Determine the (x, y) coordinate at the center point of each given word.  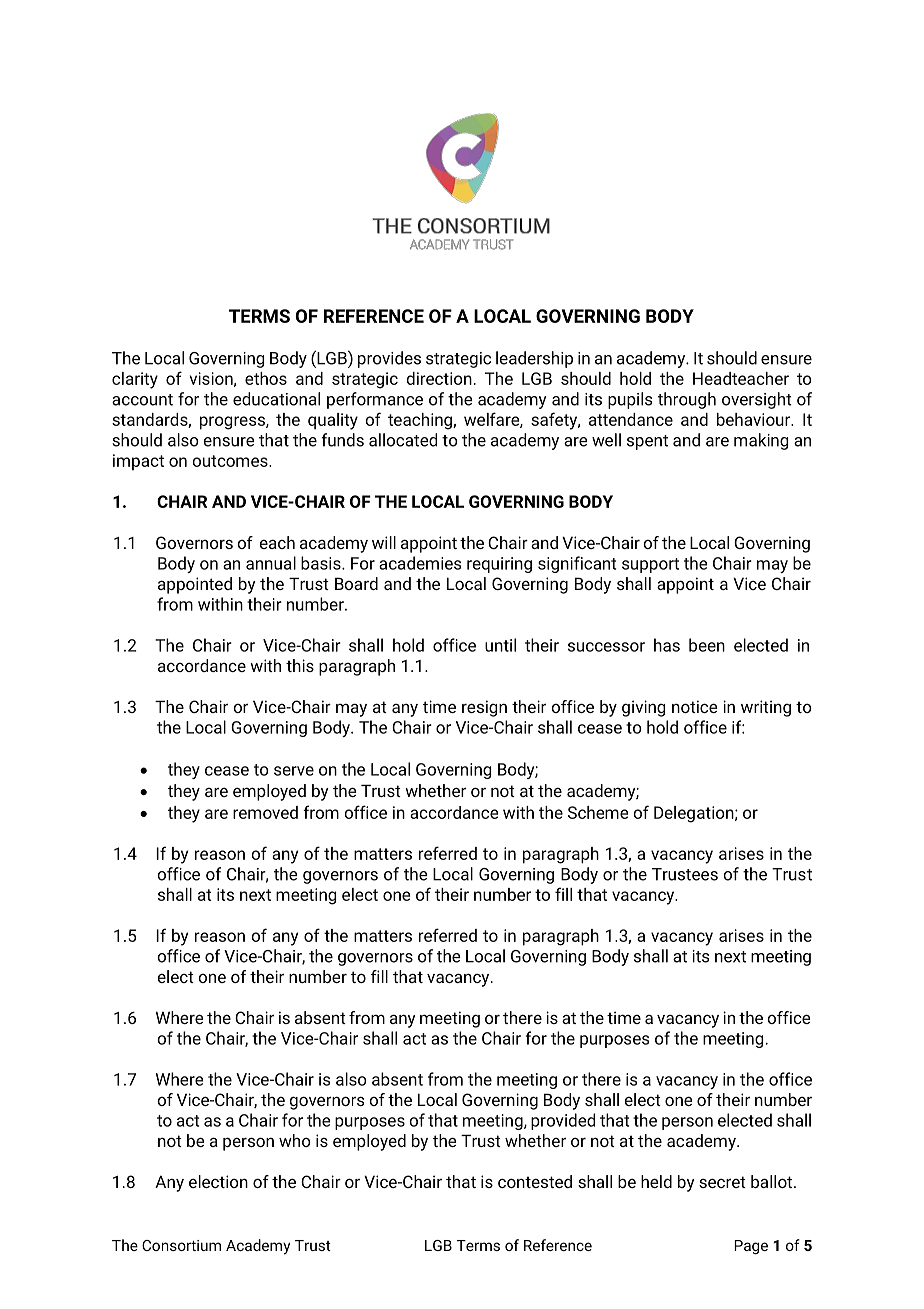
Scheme (598, 812)
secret (722, 1182)
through (687, 400)
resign (484, 708)
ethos (266, 378)
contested (535, 1181)
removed (265, 812)
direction (439, 378)
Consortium (181, 1245)
